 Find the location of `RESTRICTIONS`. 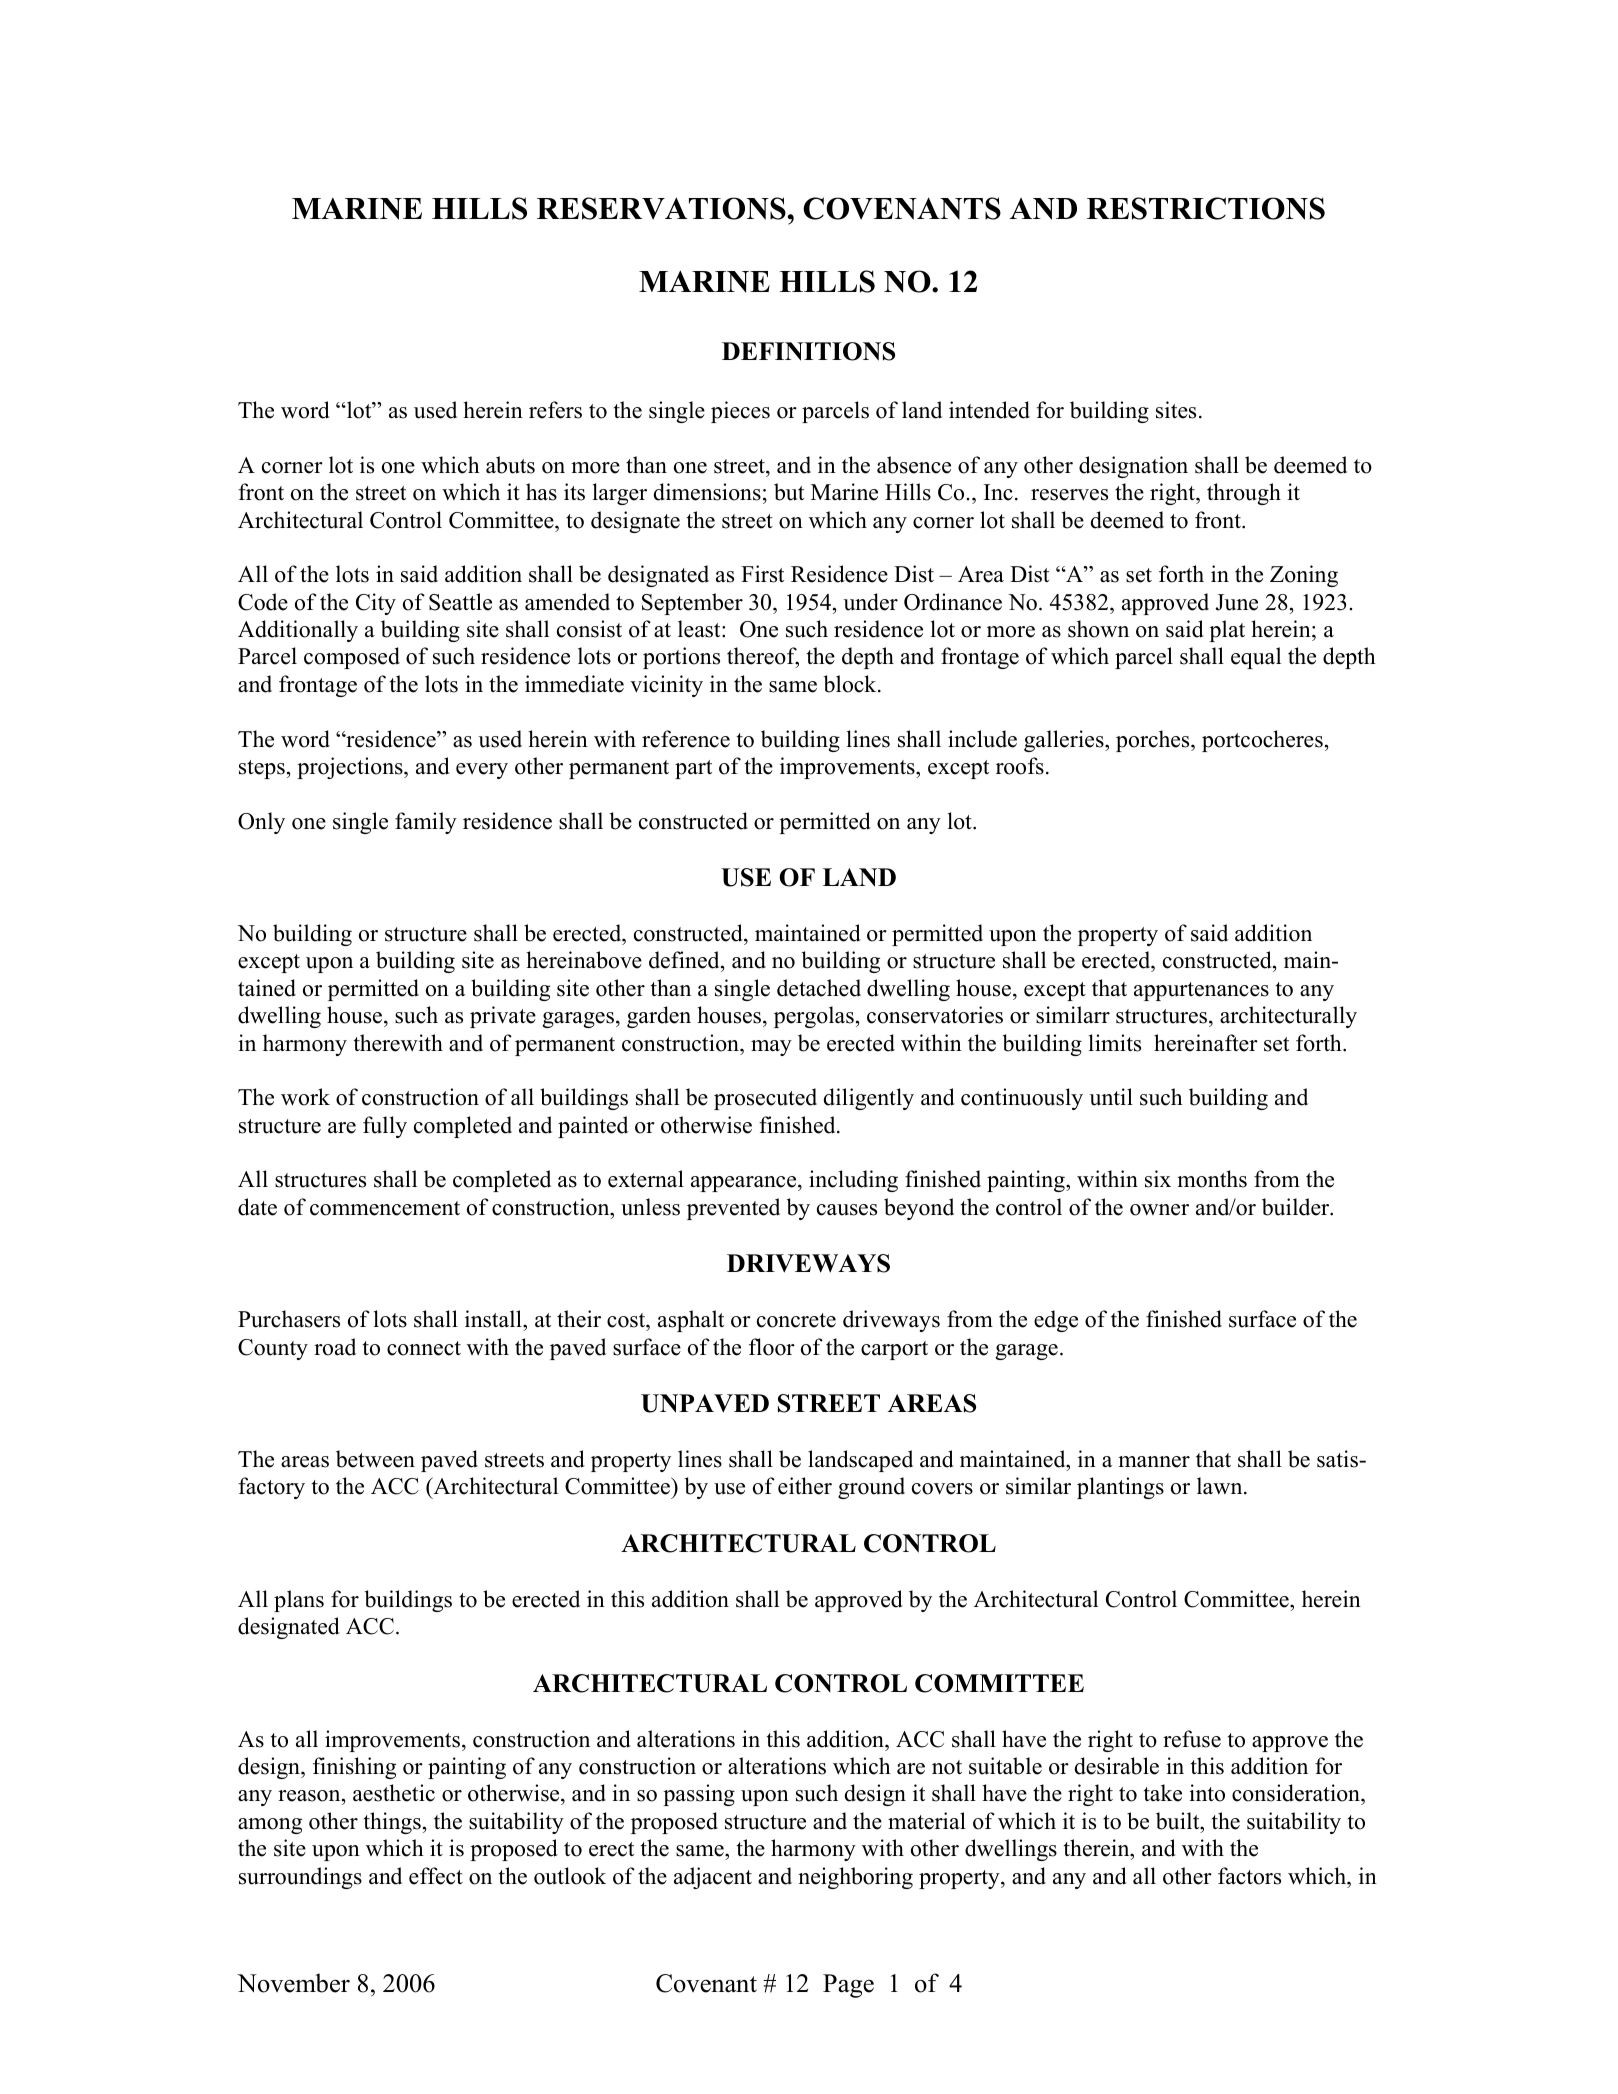

RESTRICTIONS is located at coordinates (1206, 208).
